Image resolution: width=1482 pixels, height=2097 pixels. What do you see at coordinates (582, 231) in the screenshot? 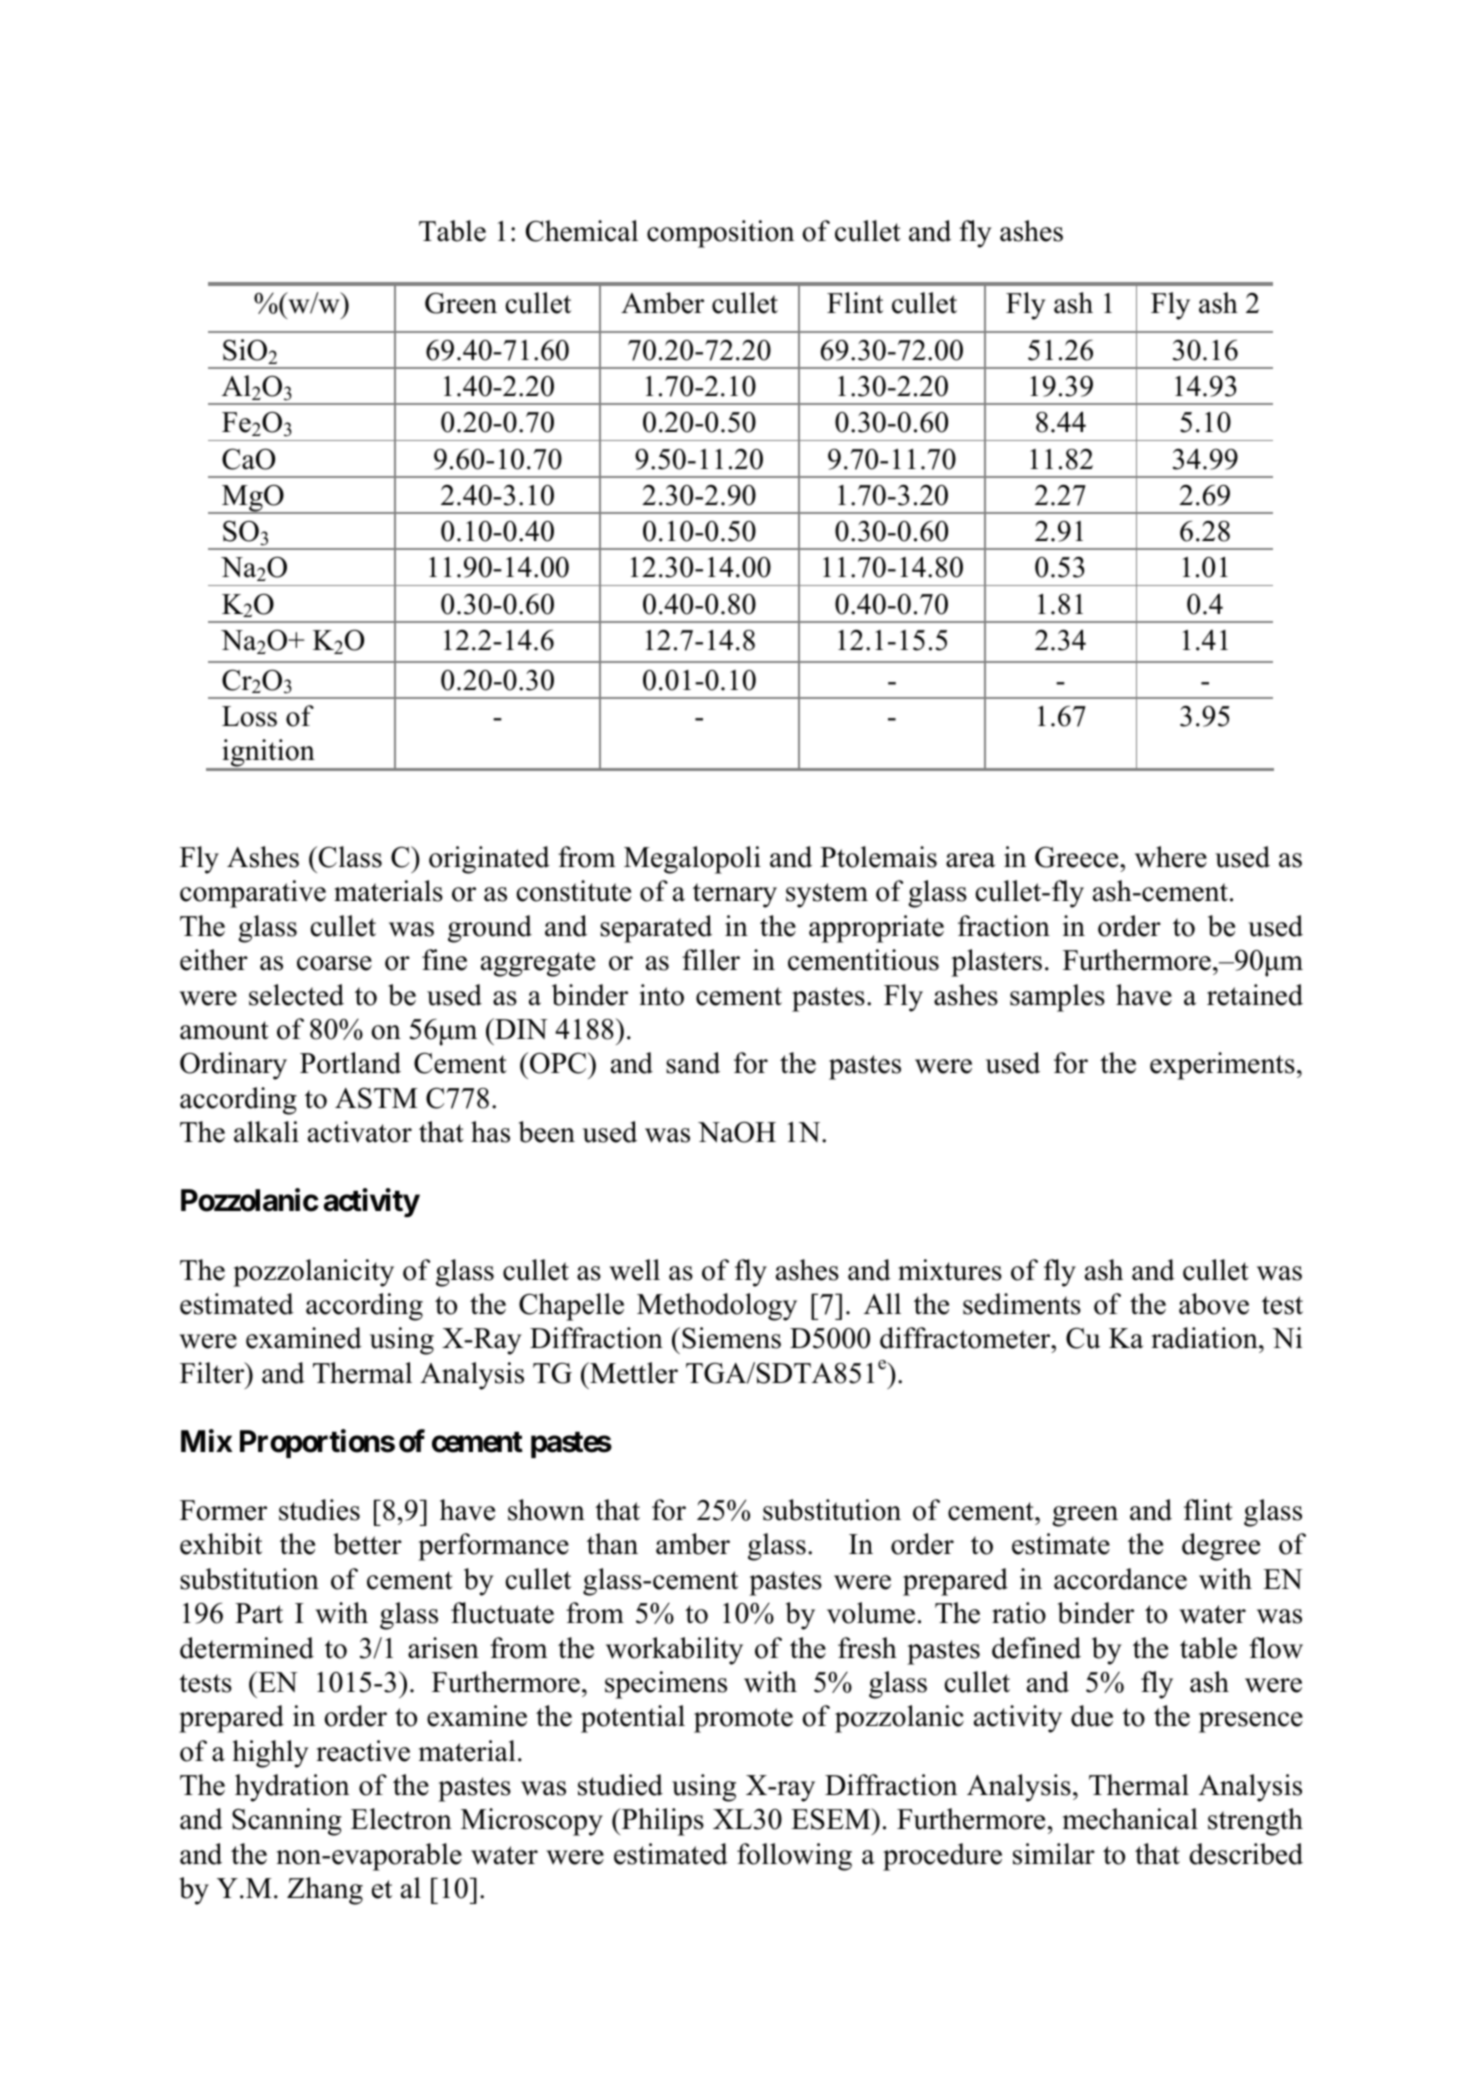
I see `Chemical` at bounding box center [582, 231].
